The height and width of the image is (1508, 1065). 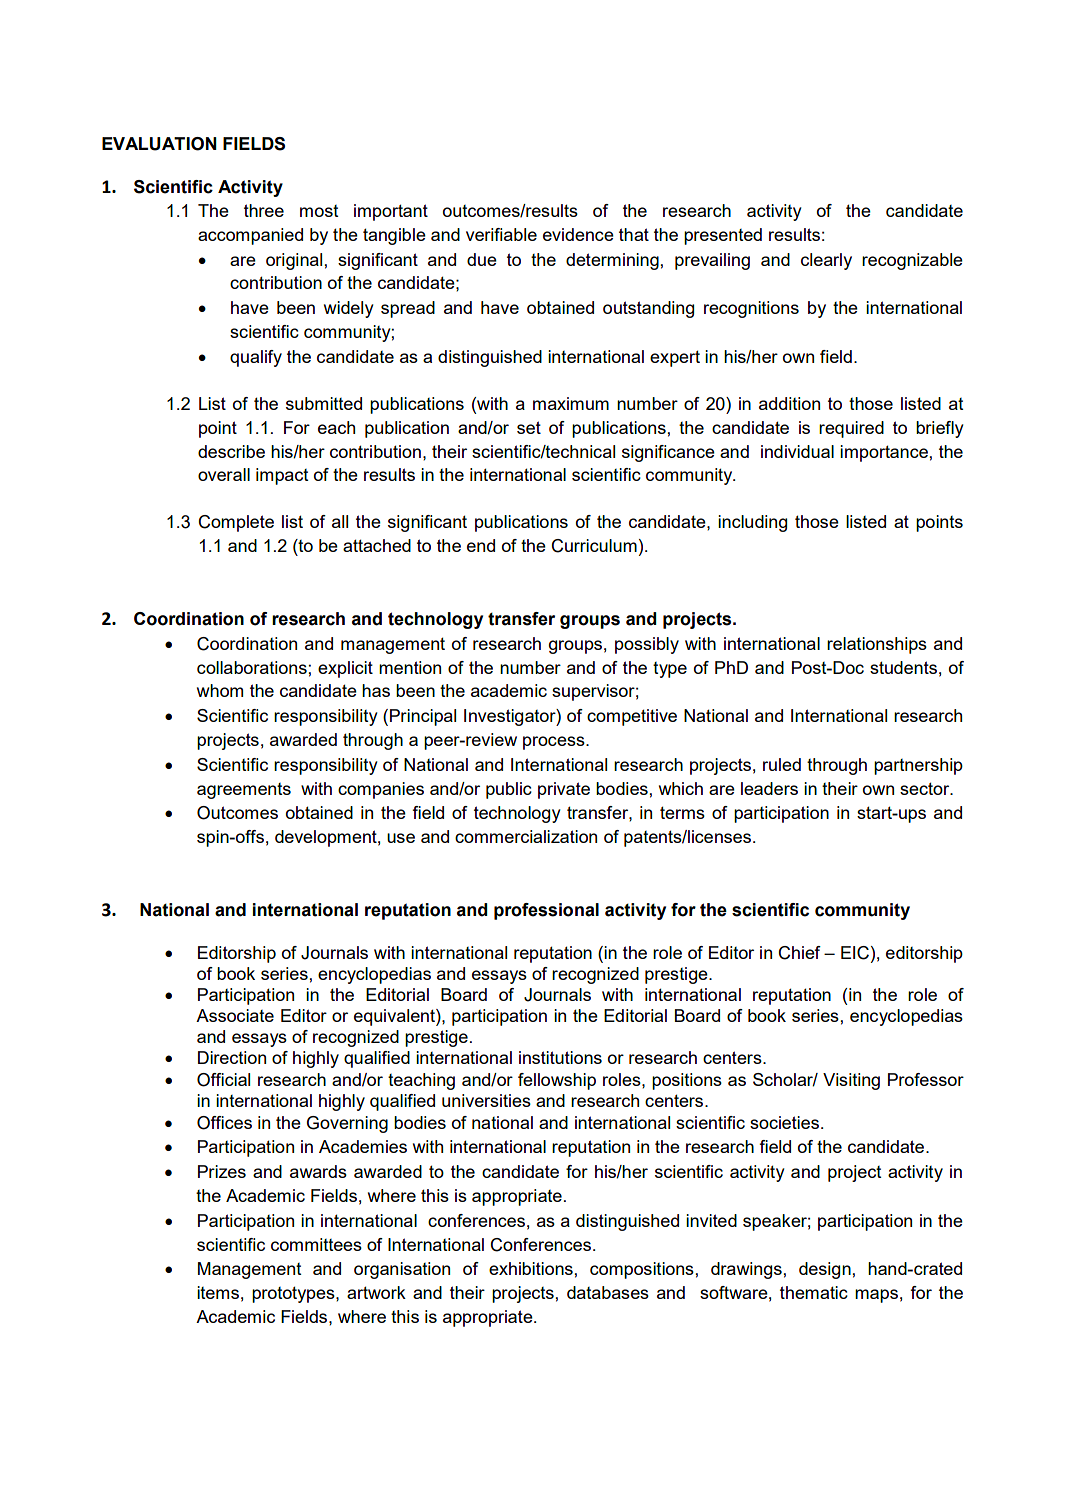 What do you see at coordinates (826, 261) in the image?
I see `clearly` at bounding box center [826, 261].
